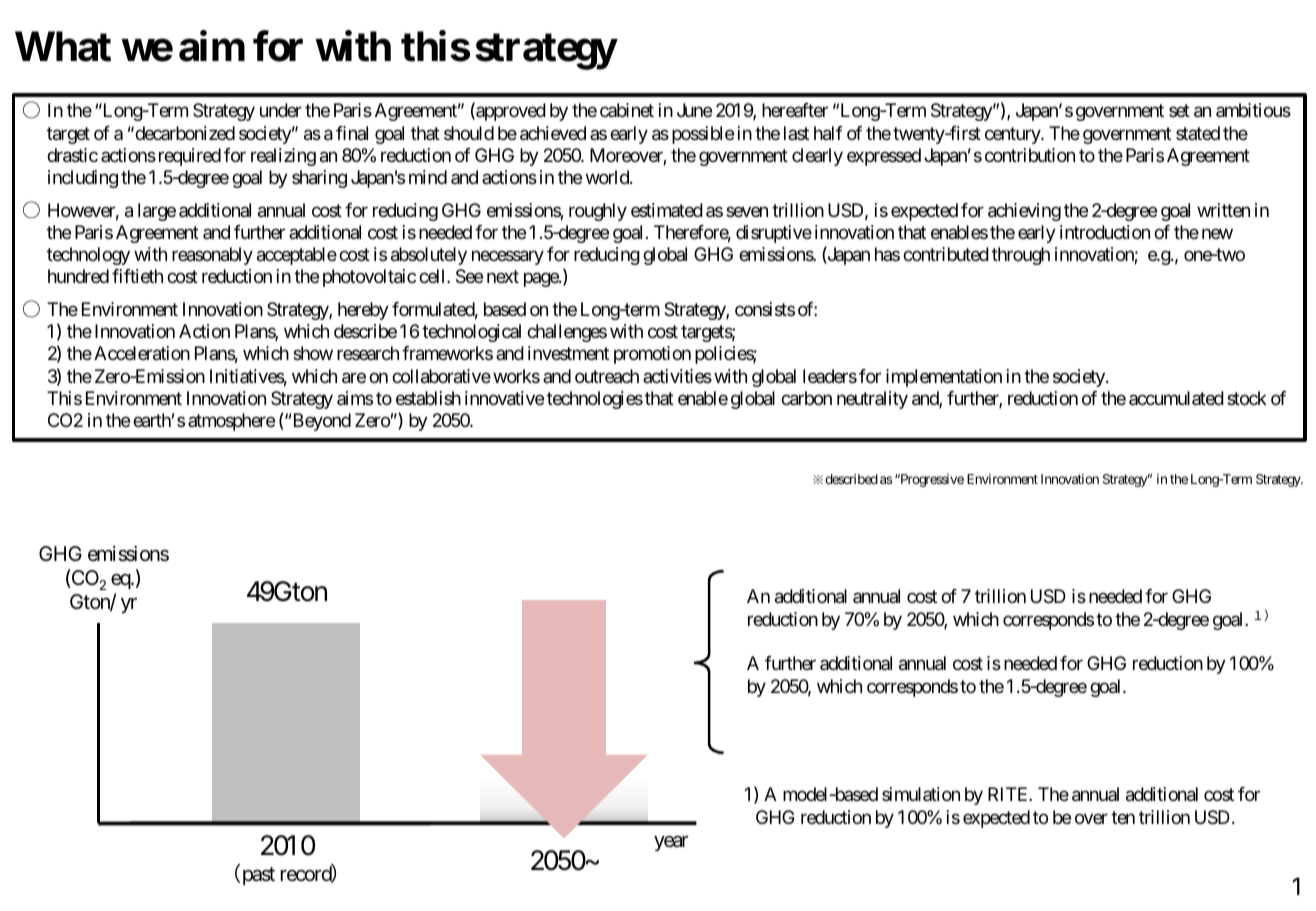 The width and height of the image is (1316, 911). Describe the element at coordinates (231, 422) in the image. I see `atmosphere` at that location.
